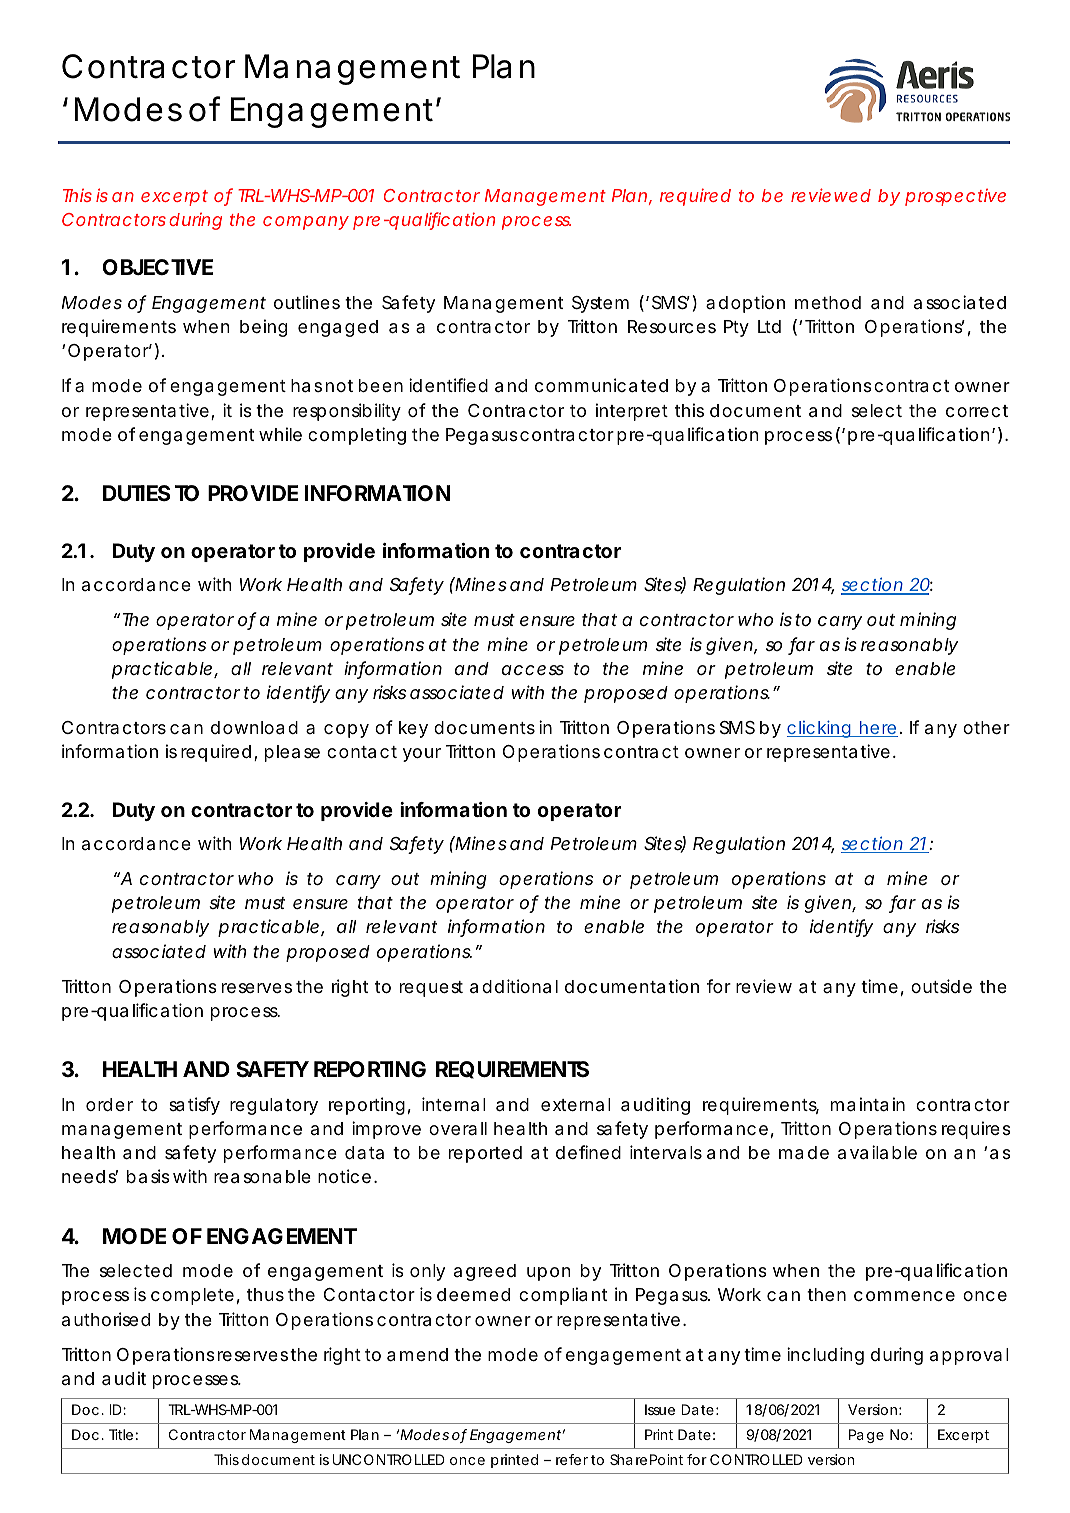  I want to click on DUTIES, so click(136, 493).
